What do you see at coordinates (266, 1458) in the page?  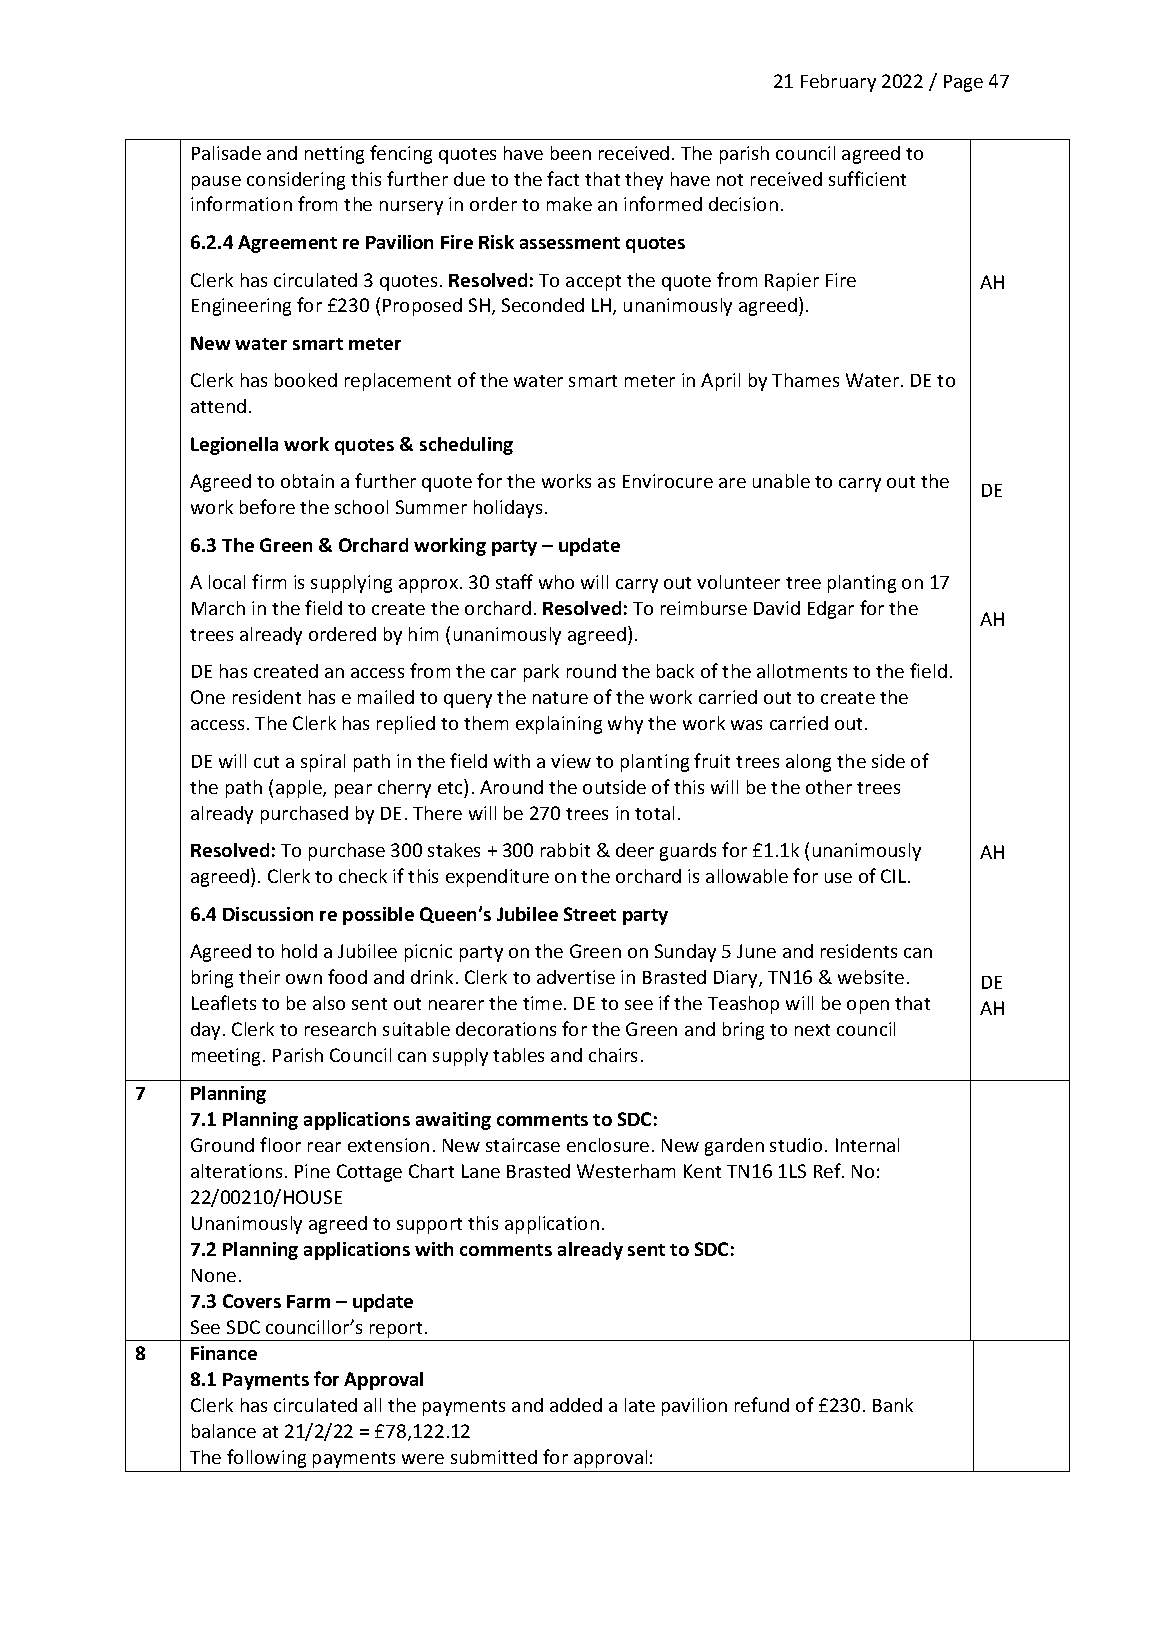 I see `following` at bounding box center [266, 1458].
